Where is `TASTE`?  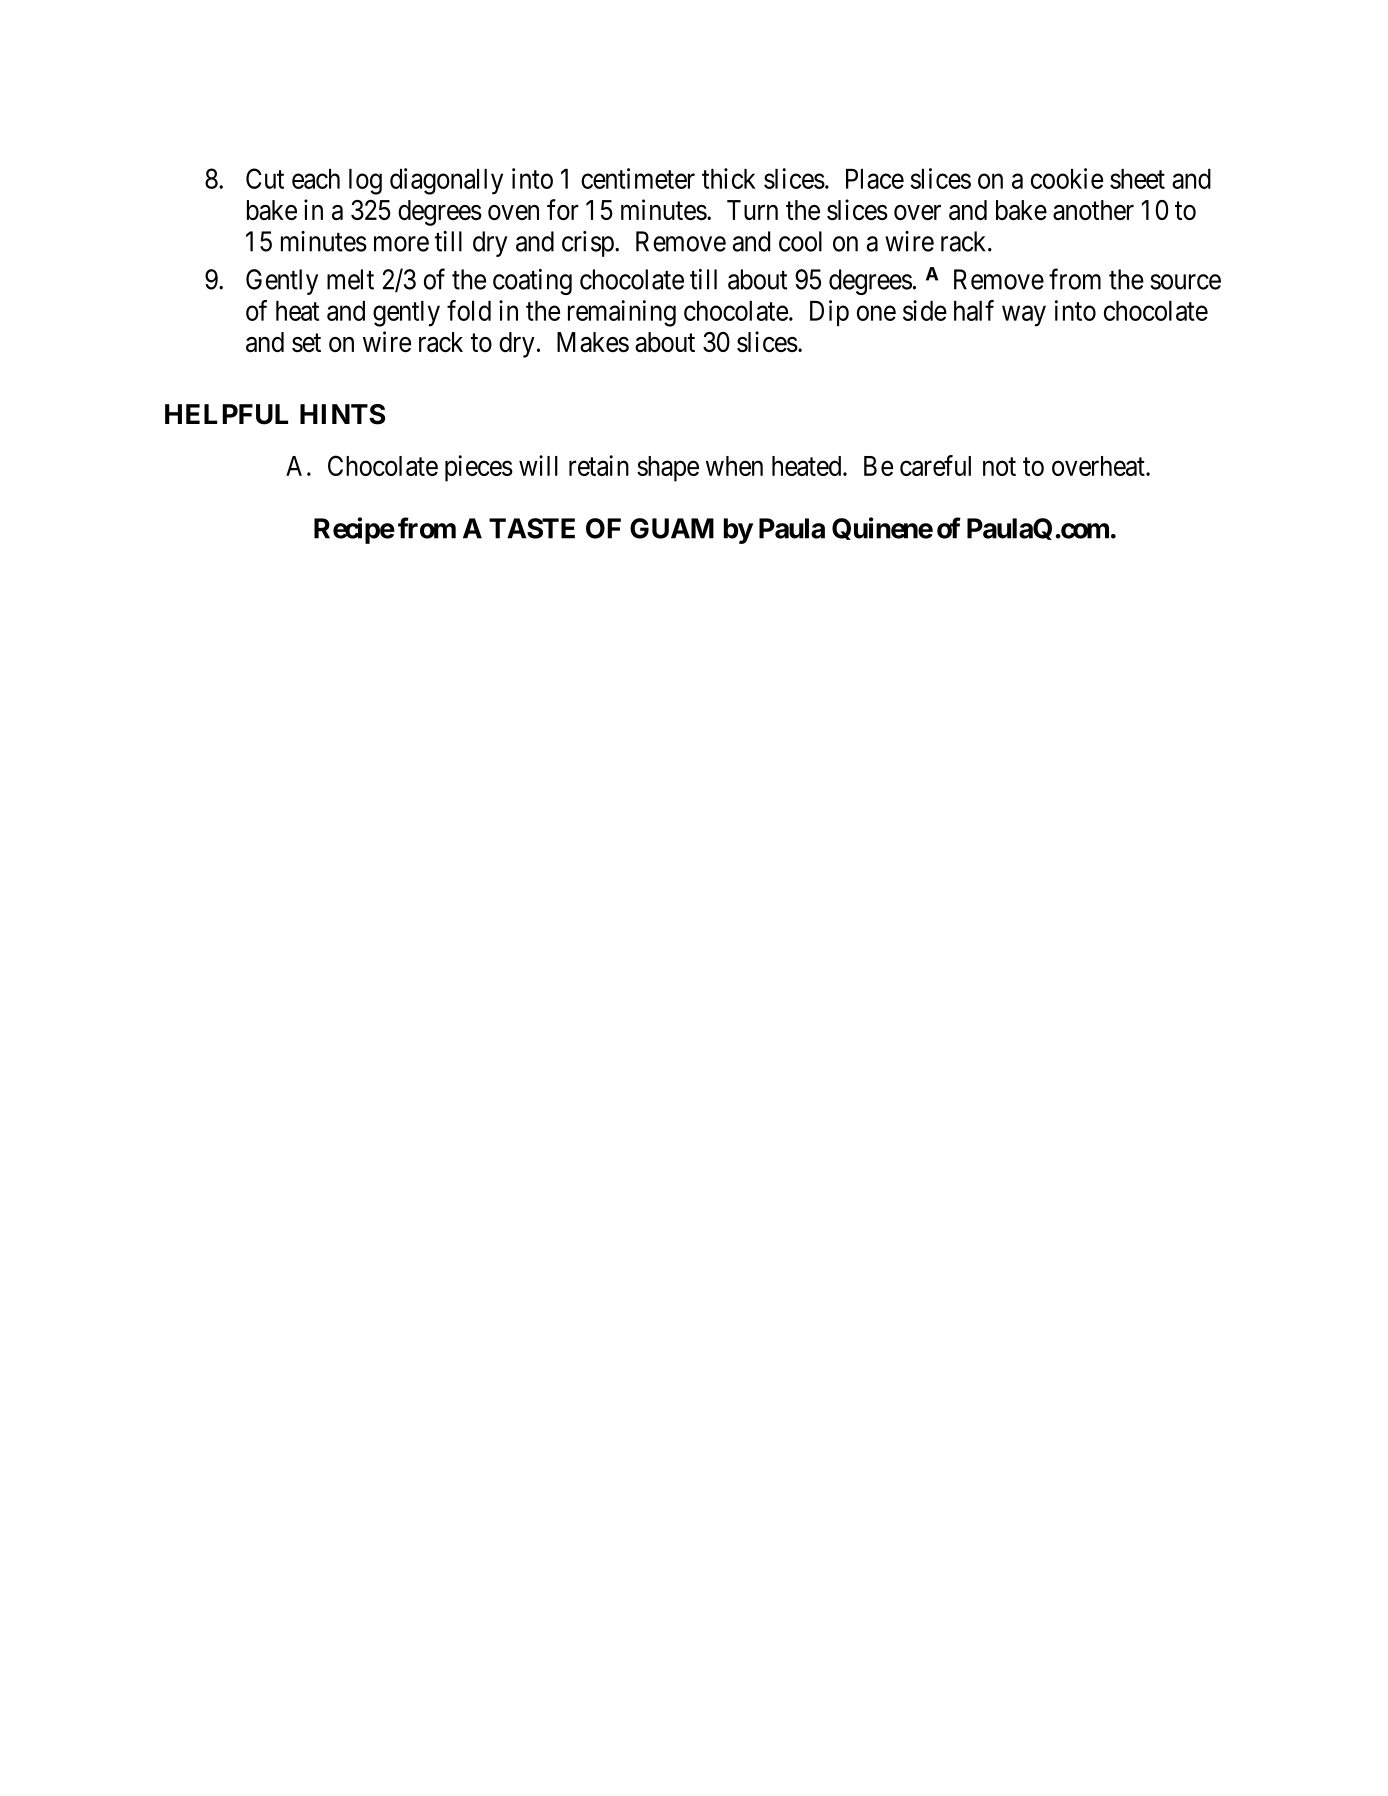
TASTE is located at coordinates (532, 528).
